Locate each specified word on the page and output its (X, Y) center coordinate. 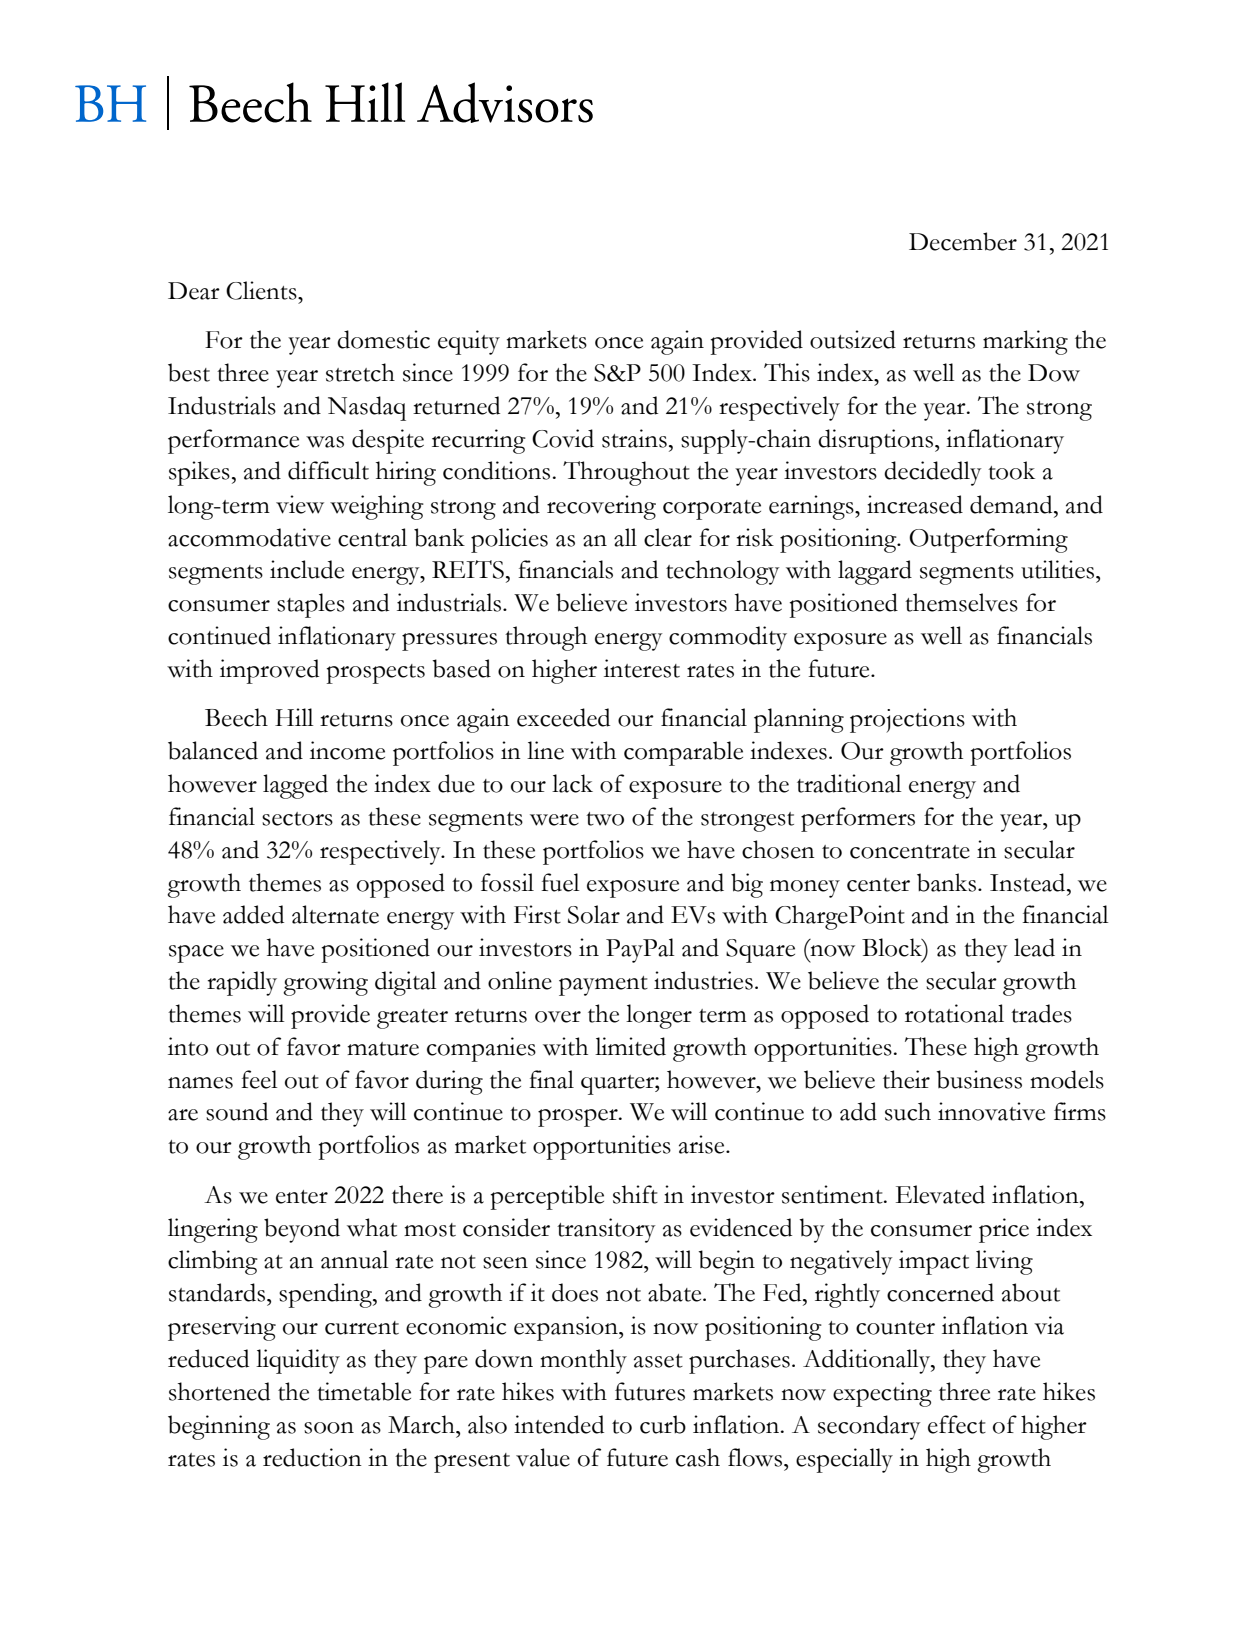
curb (663, 1424)
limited (630, 1046)
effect (957, 1424)
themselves (961, 602)
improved (269, 671)
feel (259, 1079)
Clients (262, 290)
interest (642, 668)
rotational (954, 1013)
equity (469, 342)
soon (329, 1428)
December (963, 241)
